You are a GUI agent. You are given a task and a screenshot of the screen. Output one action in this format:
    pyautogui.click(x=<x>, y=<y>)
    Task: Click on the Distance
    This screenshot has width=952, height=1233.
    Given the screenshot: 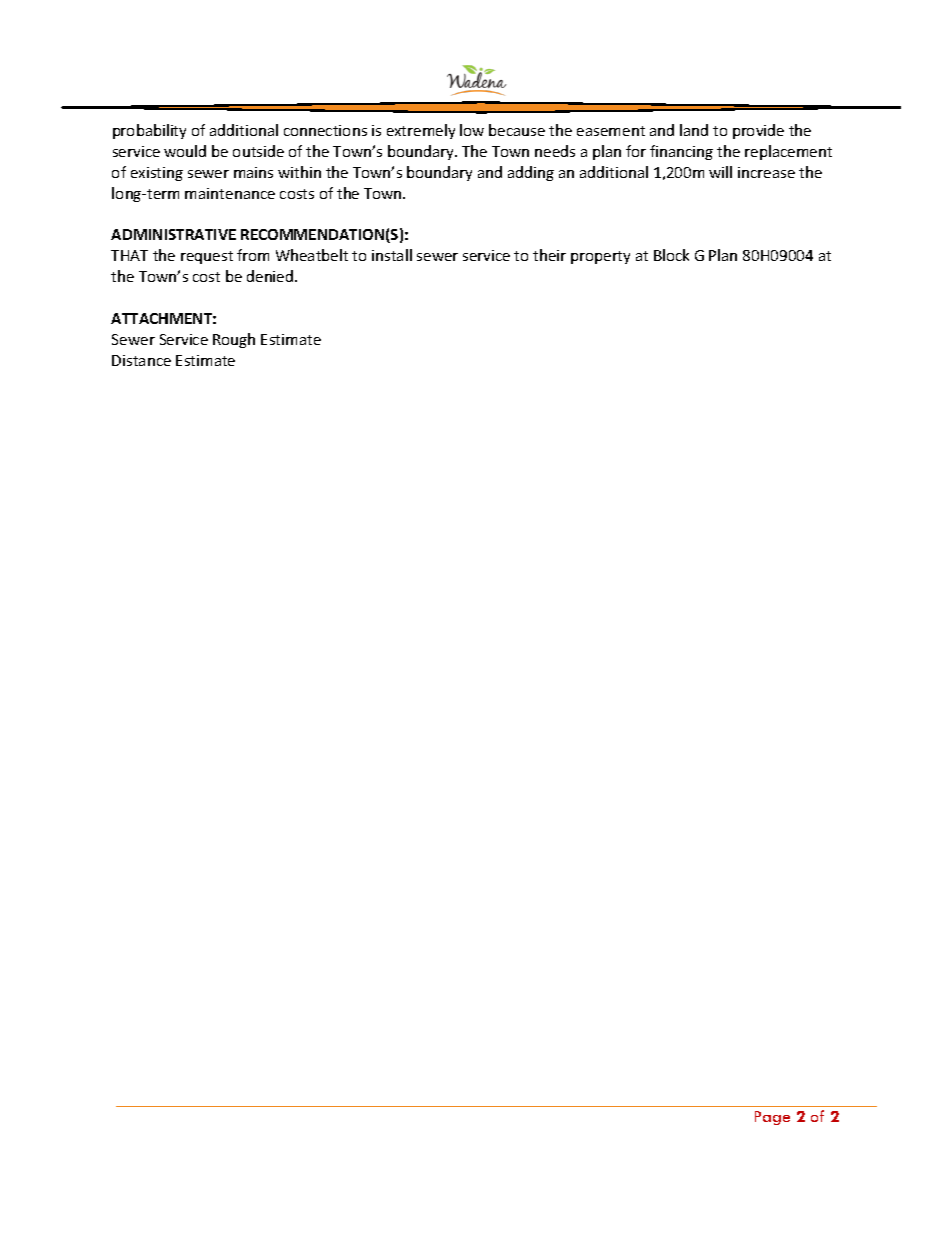 What is the action you would take?
    pyautogui.click(x=141, y=360)
